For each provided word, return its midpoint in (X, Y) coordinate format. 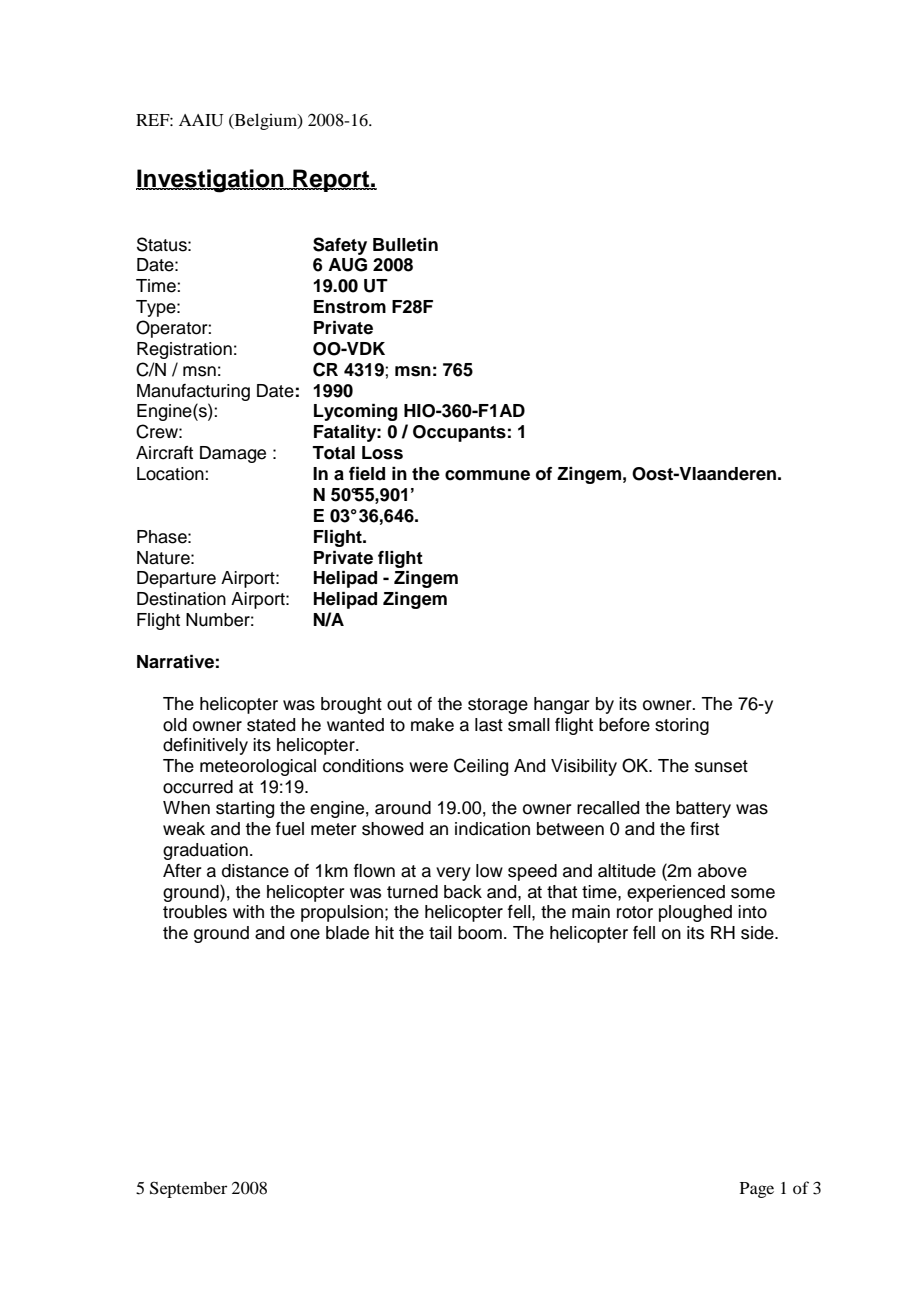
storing (682, 726)
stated (271, 725)
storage (498, 706)
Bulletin (405, 245)
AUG (347, 265)
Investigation (211, 181)
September (188, 1189)
